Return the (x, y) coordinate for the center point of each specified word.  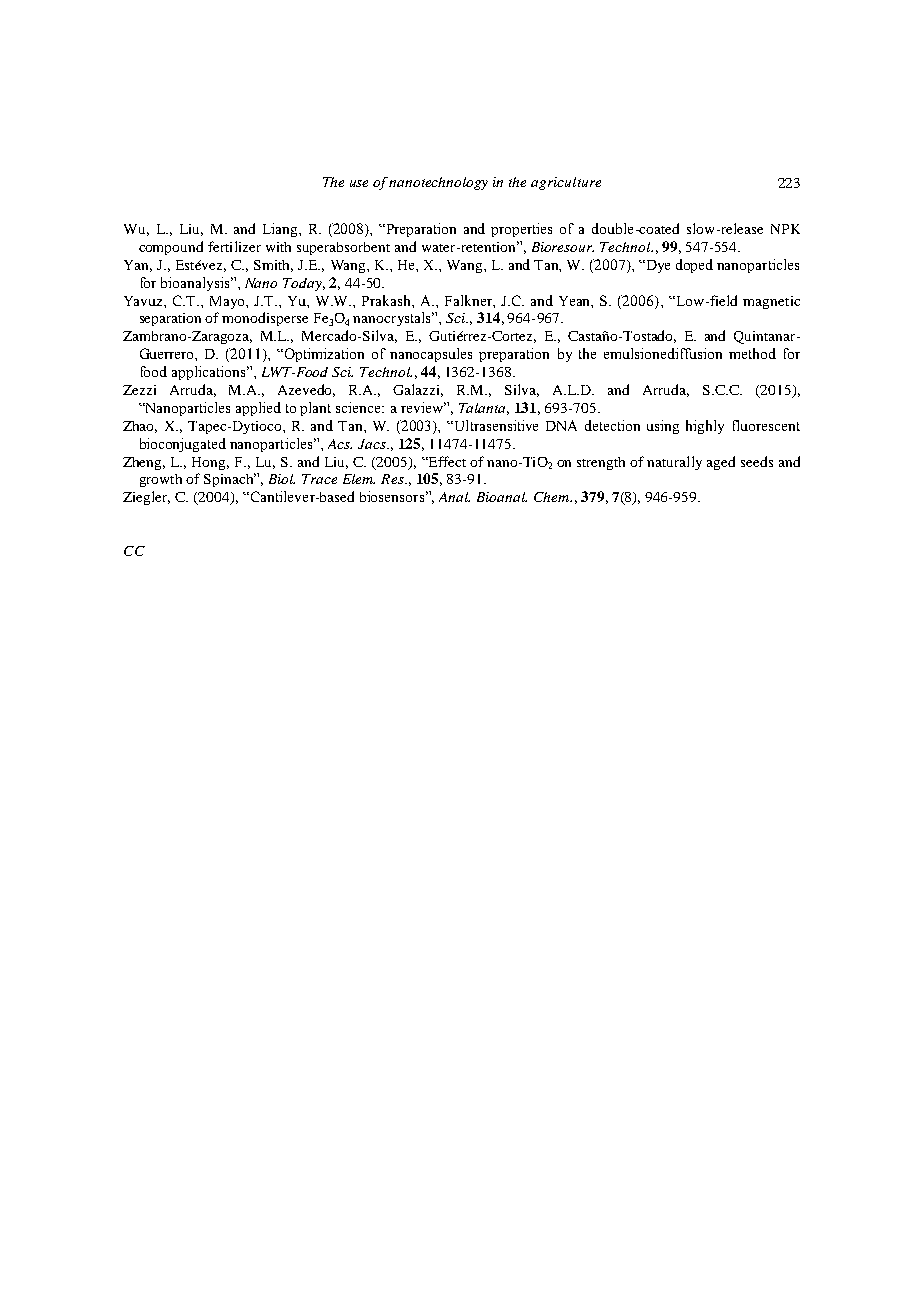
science (359, 407)
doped (694, 266)
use (359, 183)
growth (161, 480)
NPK (785, 229)
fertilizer (234, 246)
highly (705, 427)
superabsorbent (343, 248)
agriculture (566, 183)
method (752, 353)
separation (170, 319)
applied (258, 409)
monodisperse (265, 319)
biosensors (392, 496)
